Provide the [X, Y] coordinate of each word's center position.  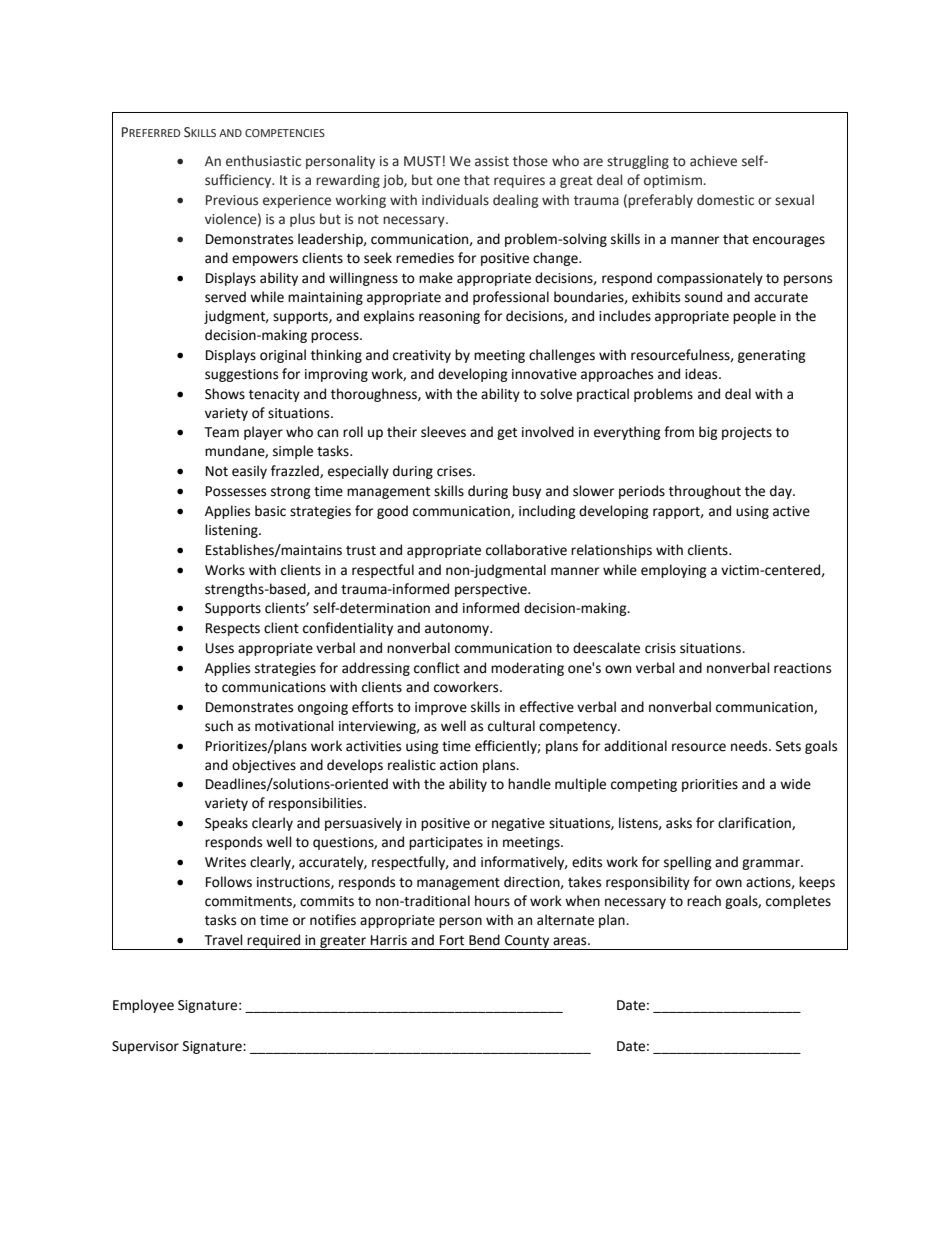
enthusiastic [263, 161]
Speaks [226, 824]
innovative [544, 374]
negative [518, 824]
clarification [755, 823]
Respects [233, 629]
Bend [484, 940]
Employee [143, 1006]
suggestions [241, 375]
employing [674, 571]
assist [492, 161]
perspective [492, 590]
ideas [702, 374]
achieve [713, 161]
